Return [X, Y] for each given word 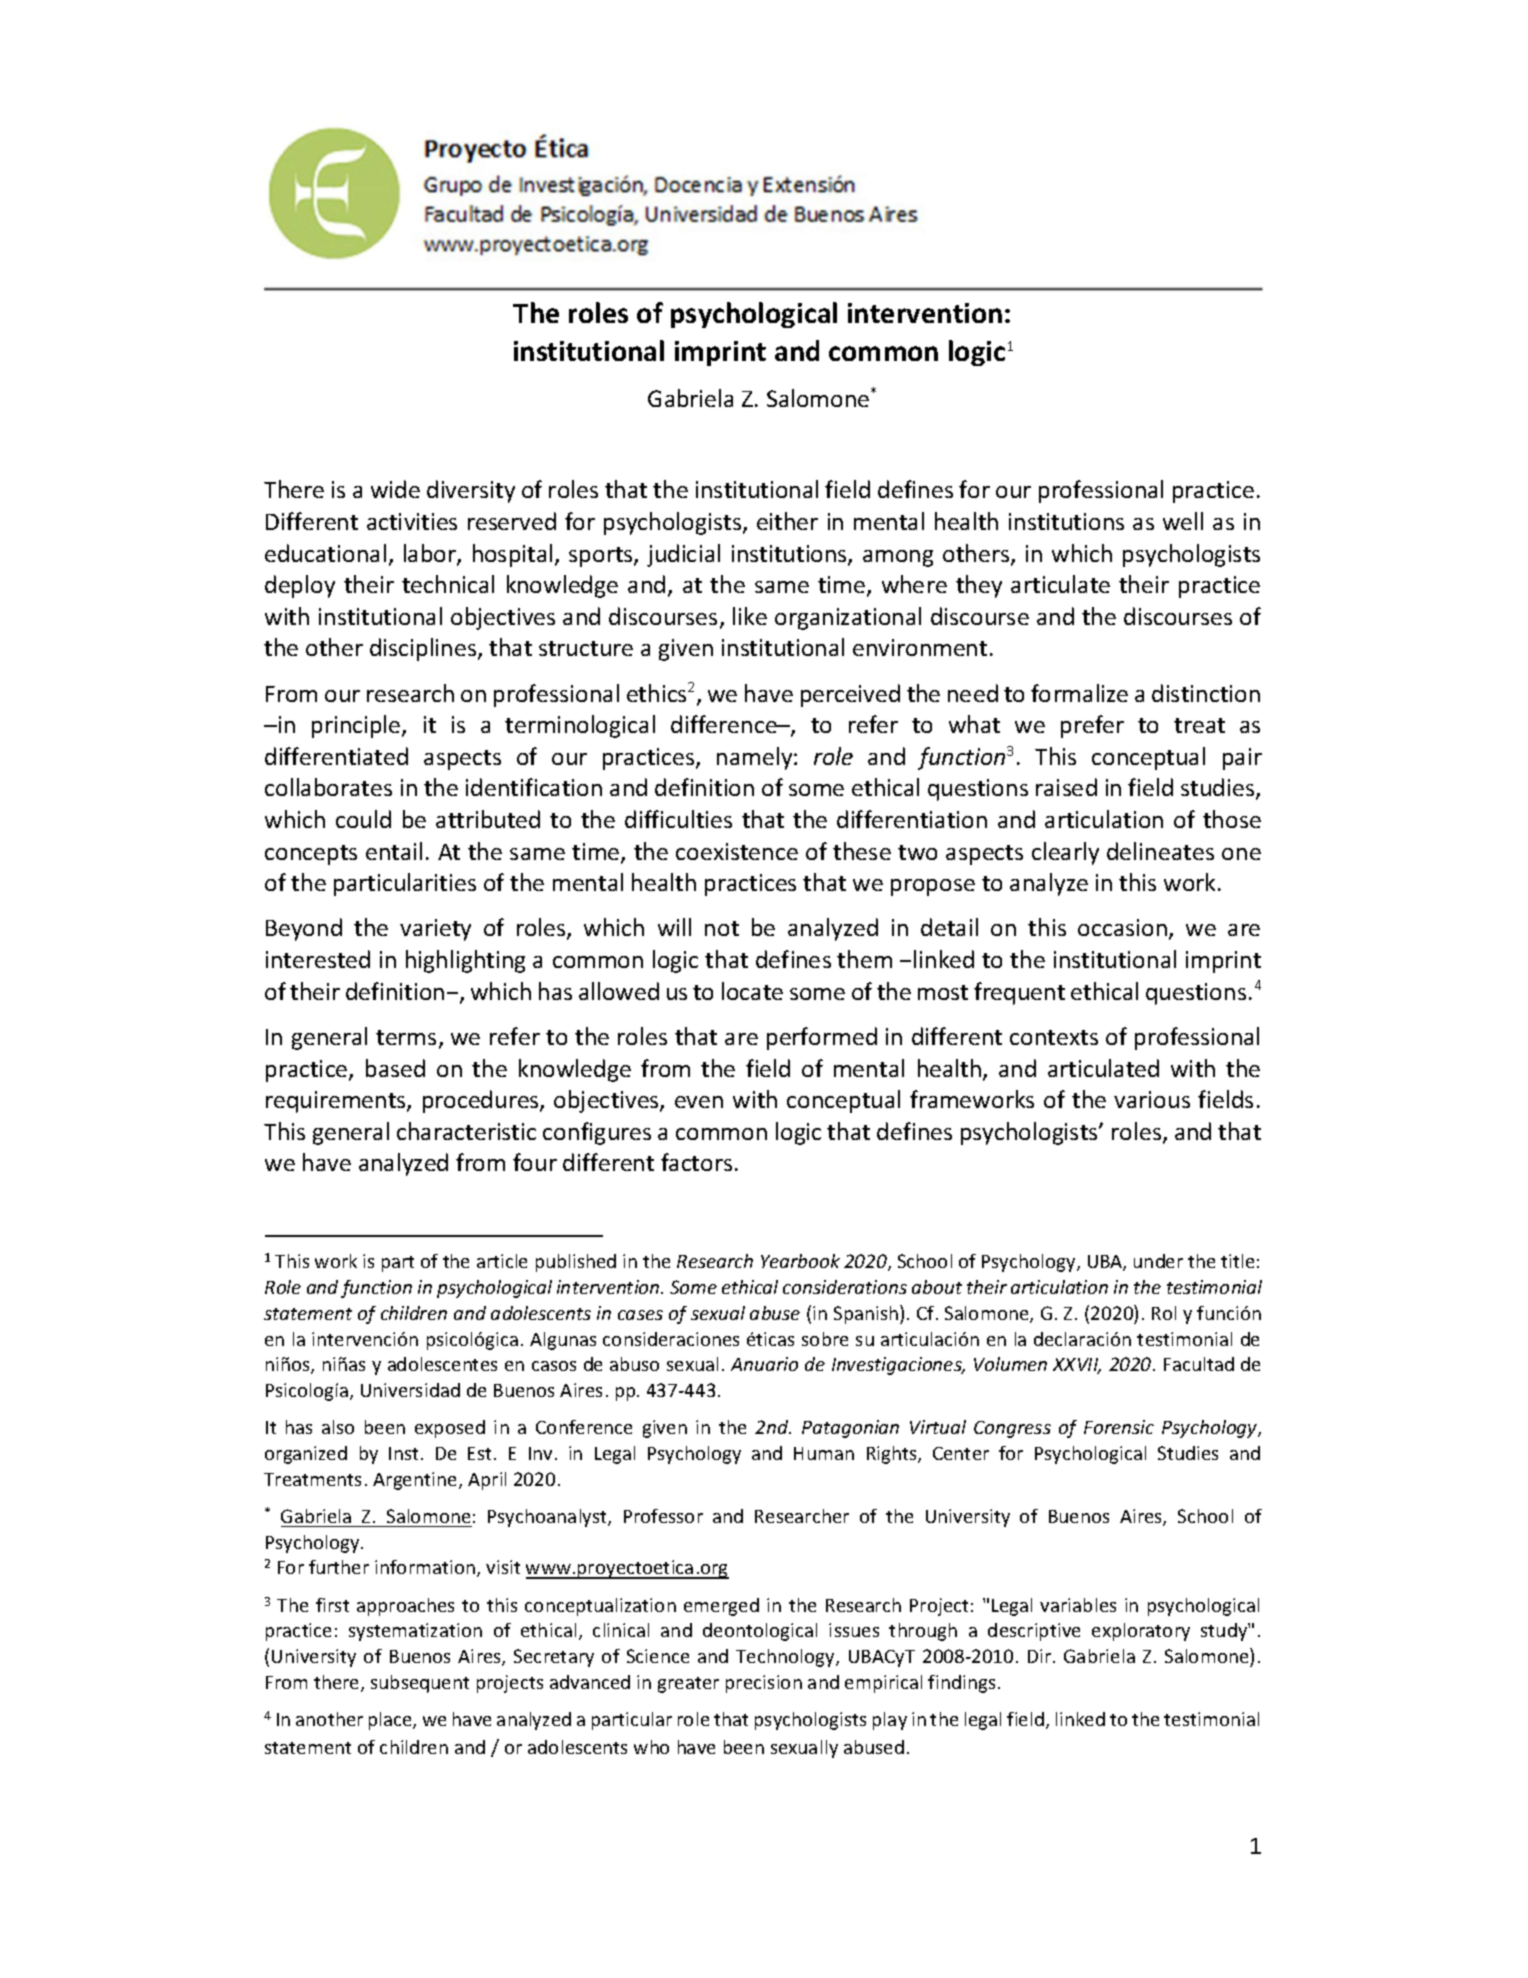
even [699, 1102]
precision [764, 1684]
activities [412, 521]
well [1183, 521]
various [1152, 1099]
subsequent [420, 1684]
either [787, 521]
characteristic [466, 1131]
